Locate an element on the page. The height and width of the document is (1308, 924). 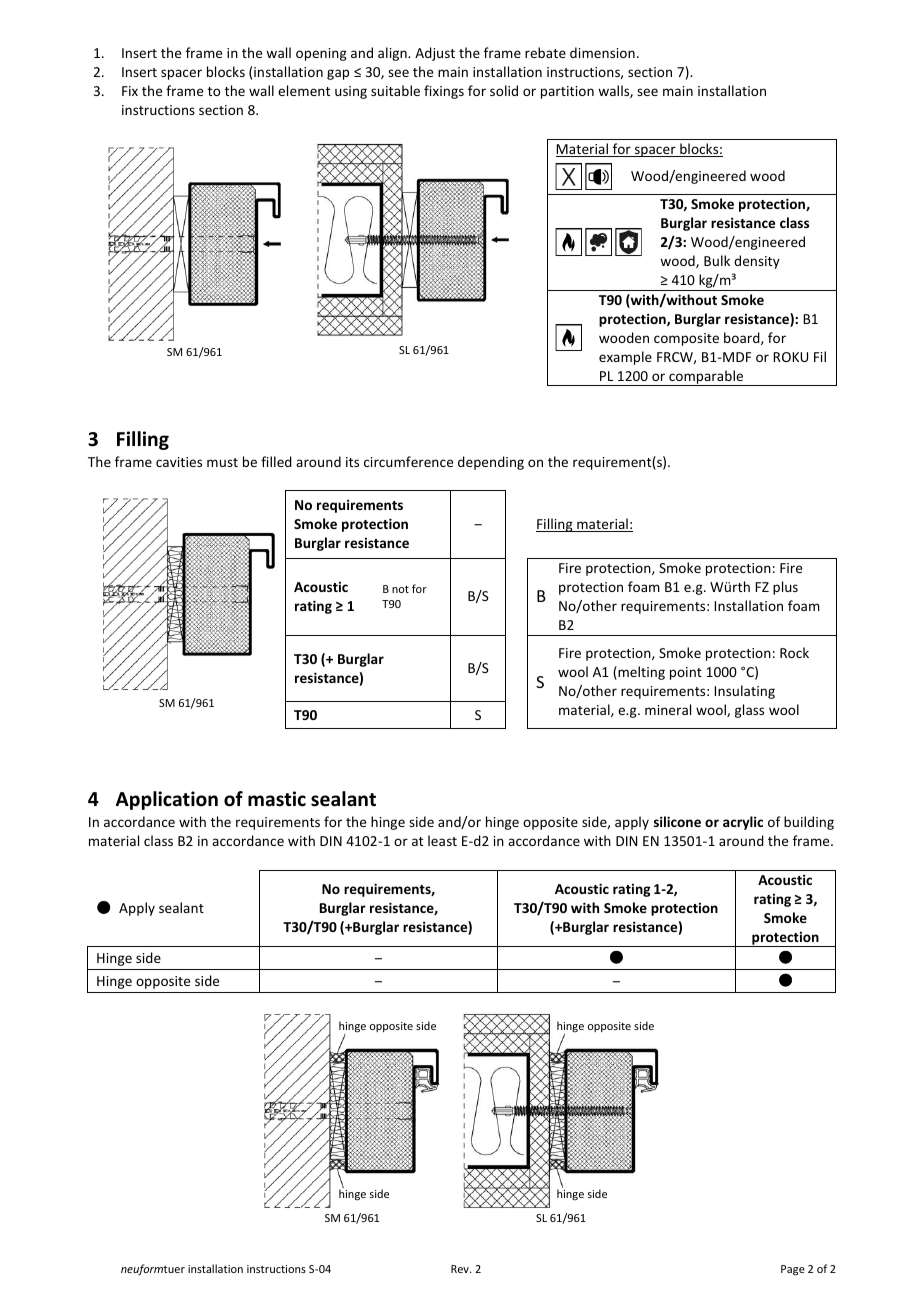
Insulating is located at coordinates (744, 692).
